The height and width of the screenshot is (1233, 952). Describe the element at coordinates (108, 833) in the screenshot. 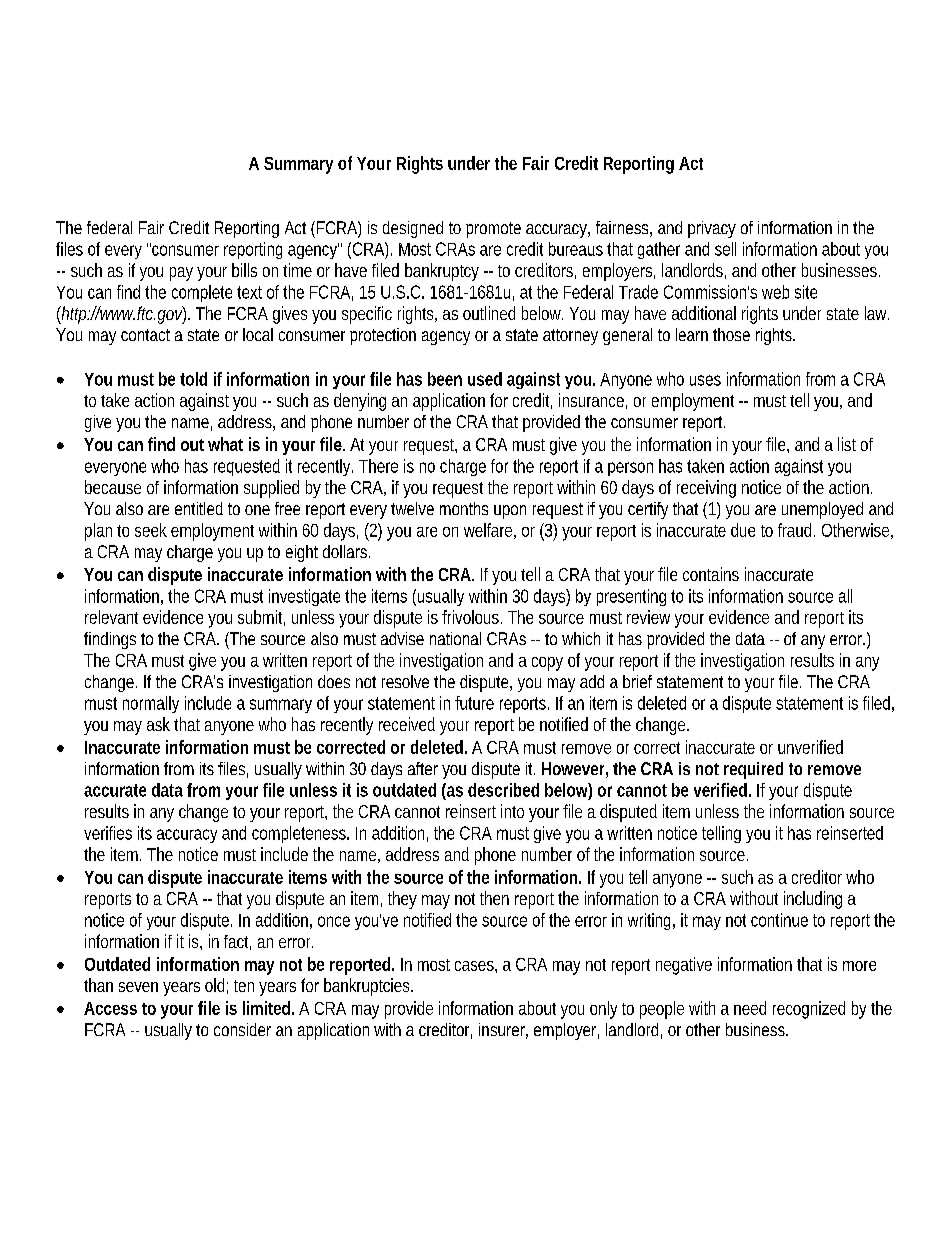

I see `verifies` at that location.
